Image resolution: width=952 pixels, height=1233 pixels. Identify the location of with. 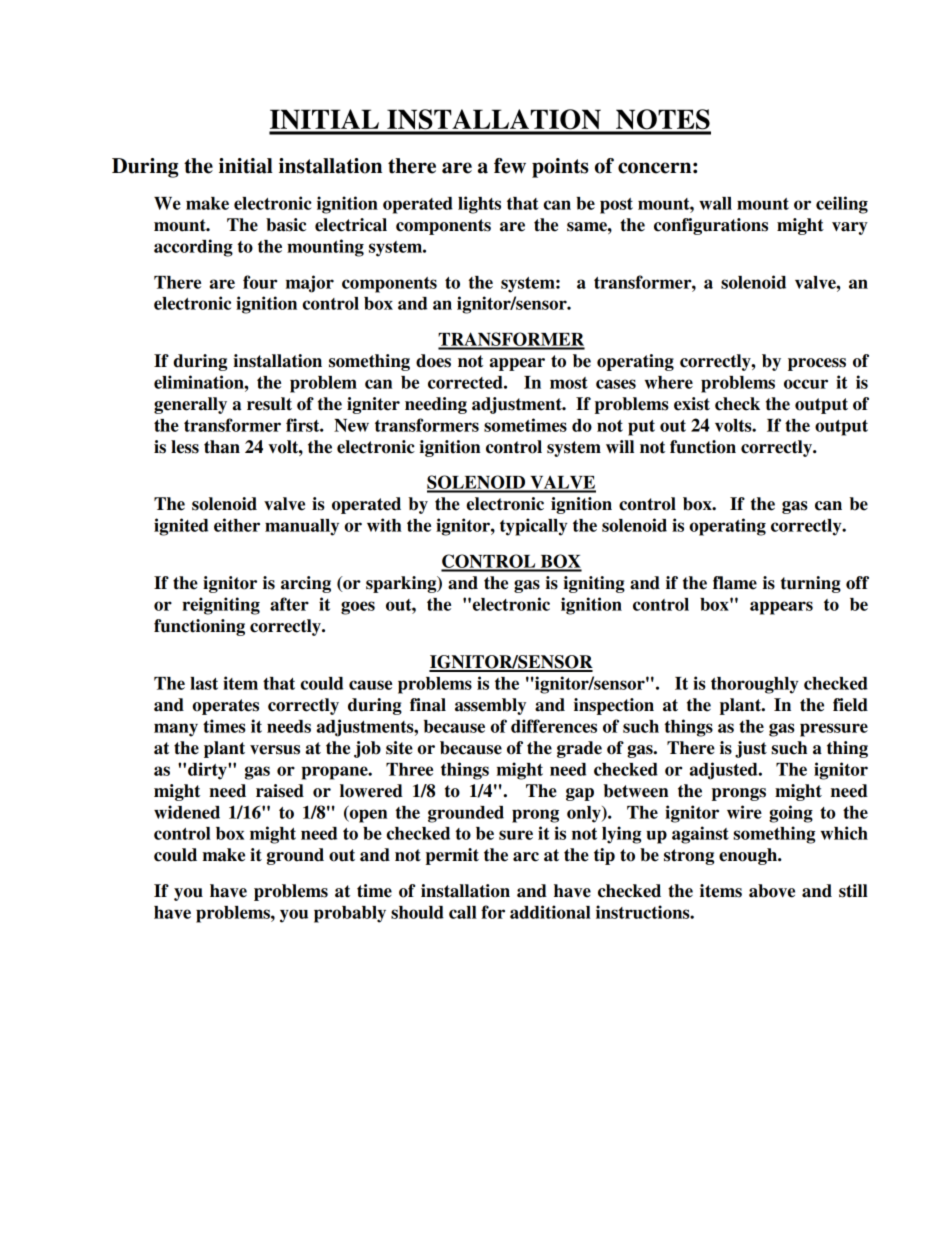
(384, 525).
